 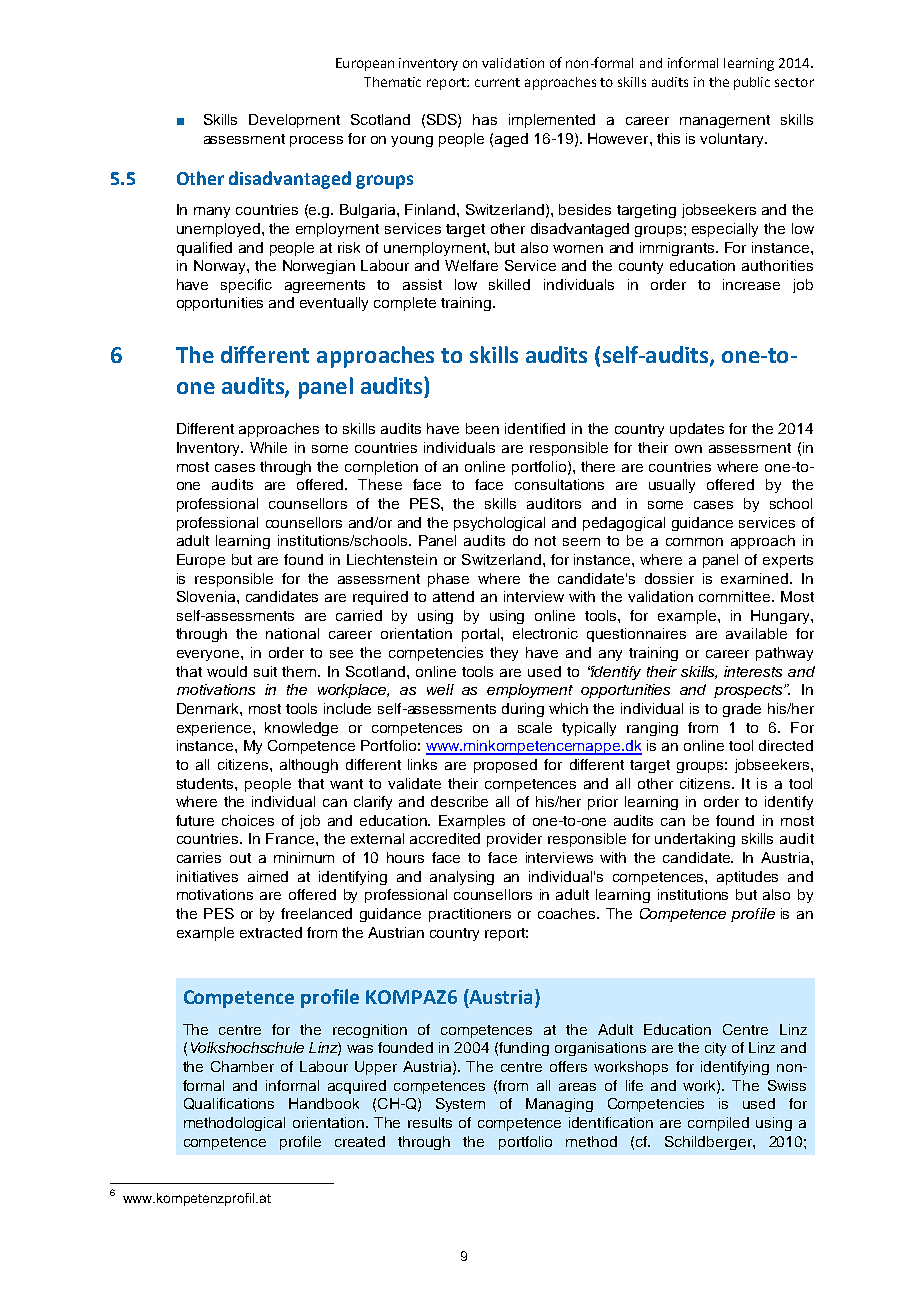 I want to click on compiled, so click(x=718, y=1124).
